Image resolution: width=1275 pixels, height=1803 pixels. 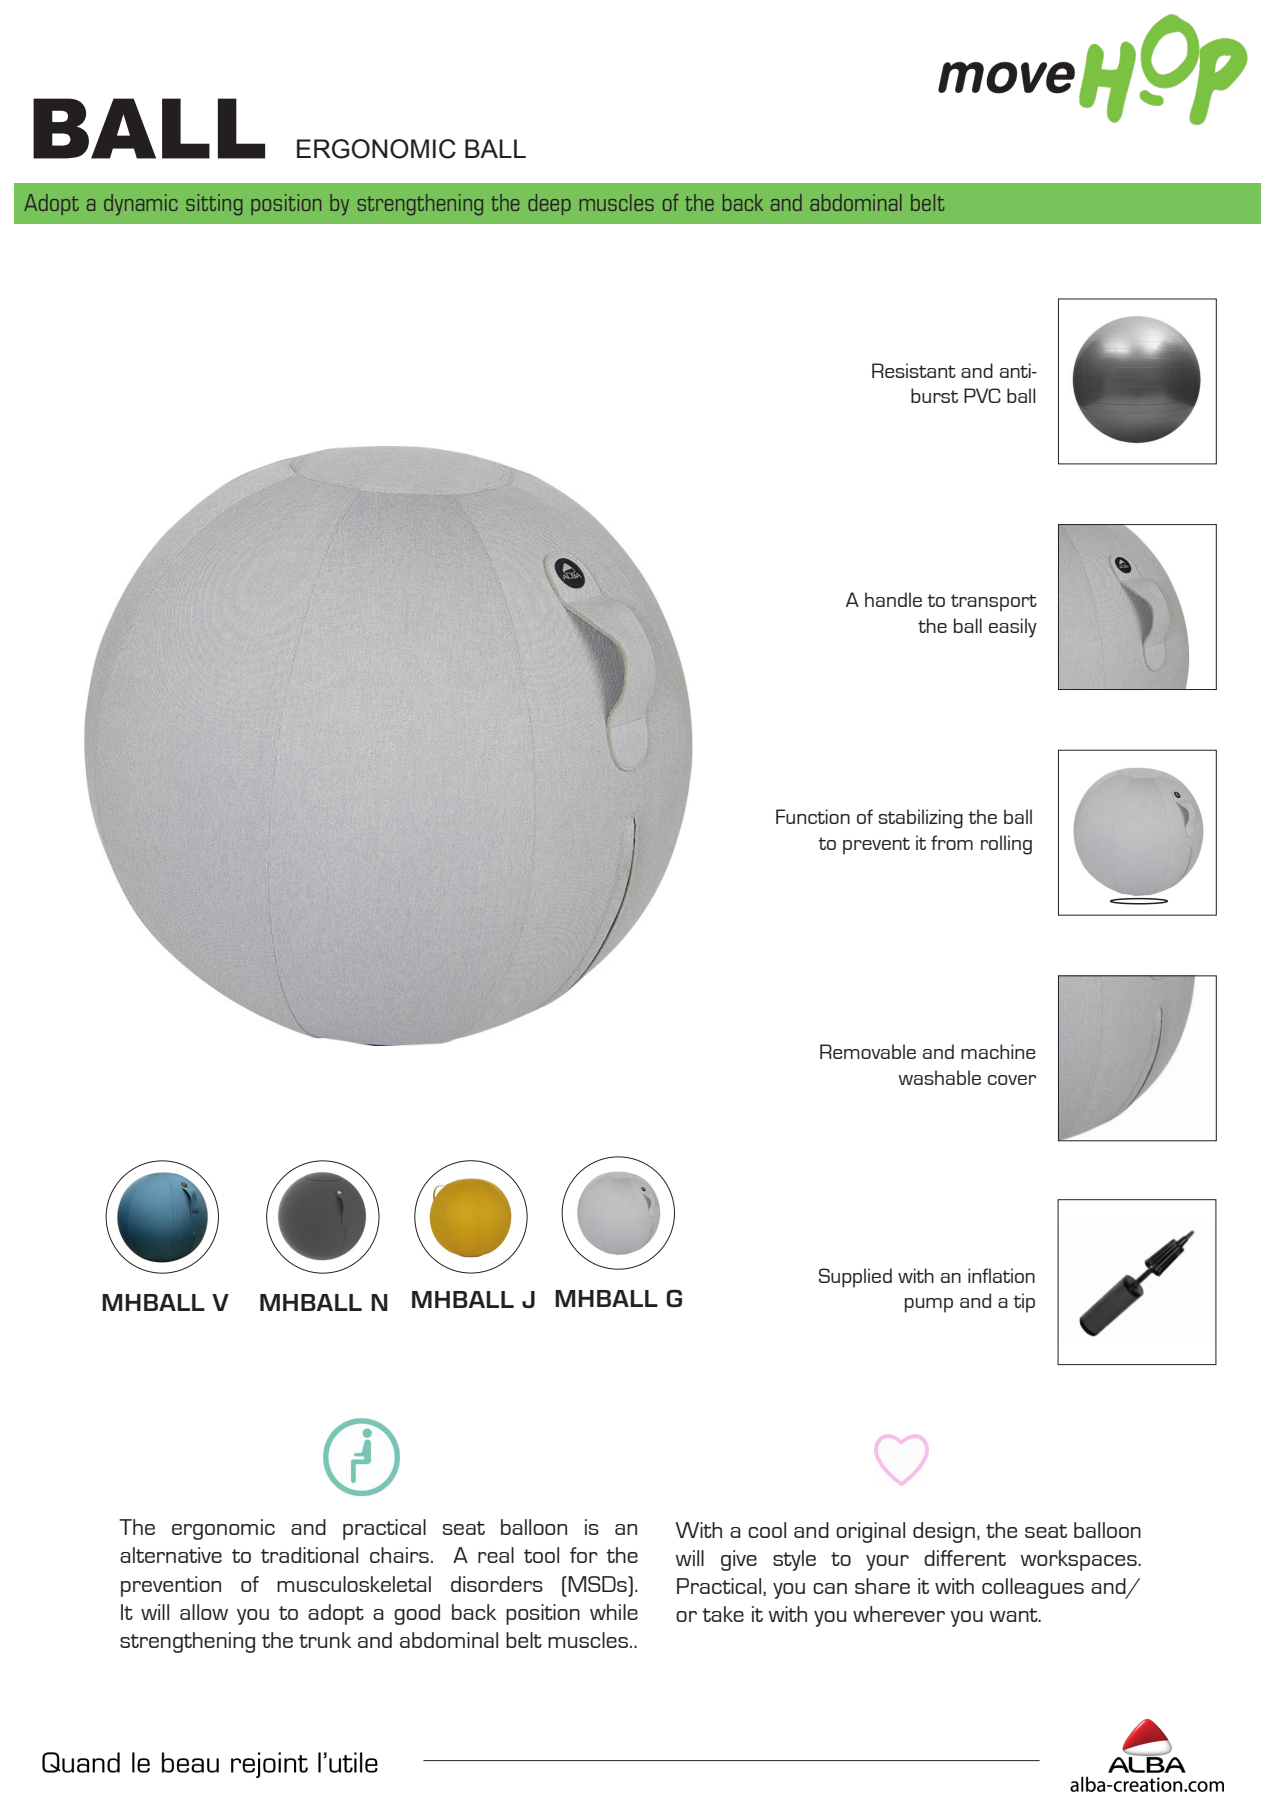 I want to click on allow, so click(x=204, y=1612).
